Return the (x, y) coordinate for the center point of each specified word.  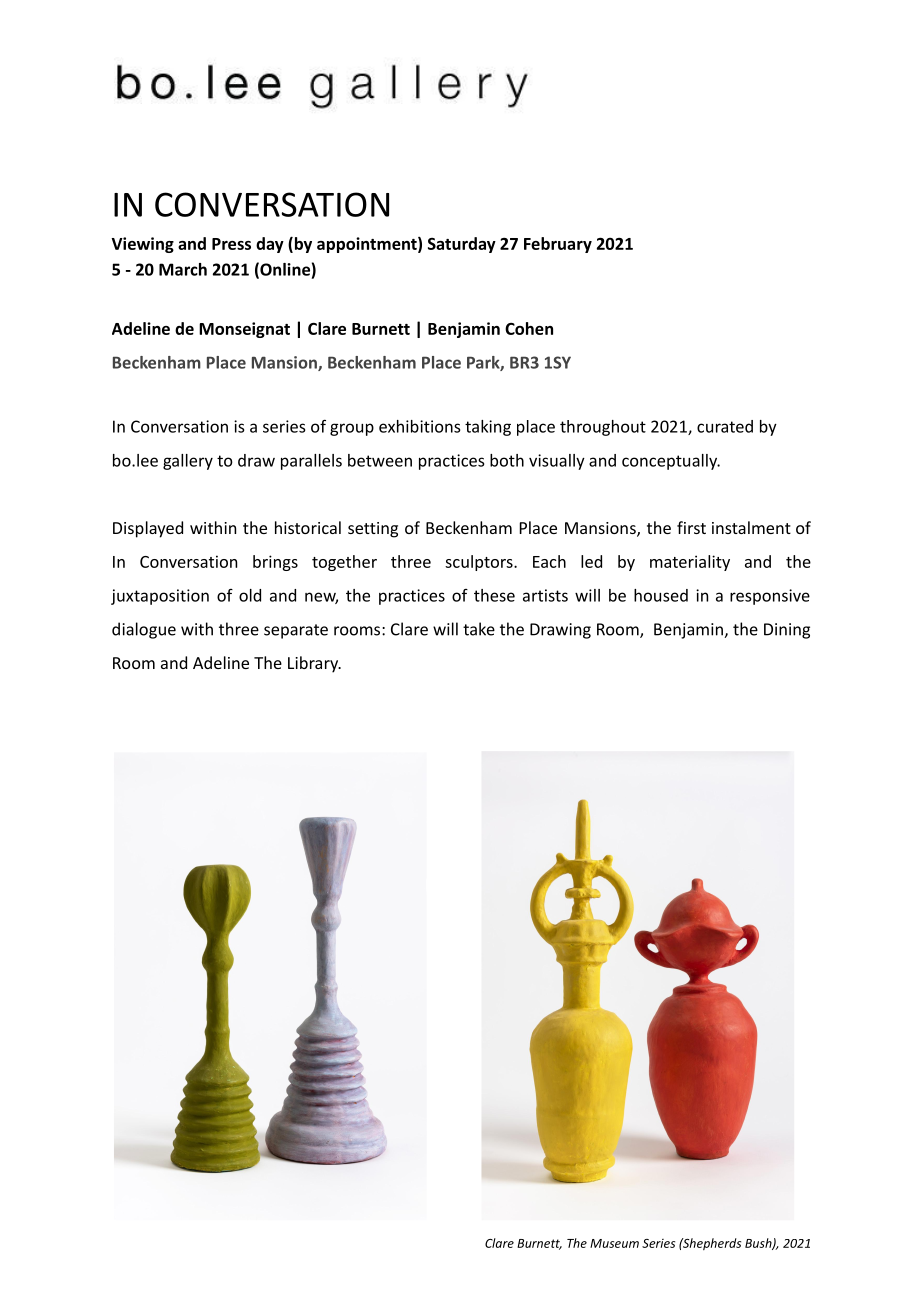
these (494, 595)
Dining (787, 631)
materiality (690, 563)
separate (296, 631)
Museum (614, 1243)
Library (314, 664)
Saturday (462, 245)
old (250, 595)
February (558, 245)
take (479, 629)
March (183, 269)
